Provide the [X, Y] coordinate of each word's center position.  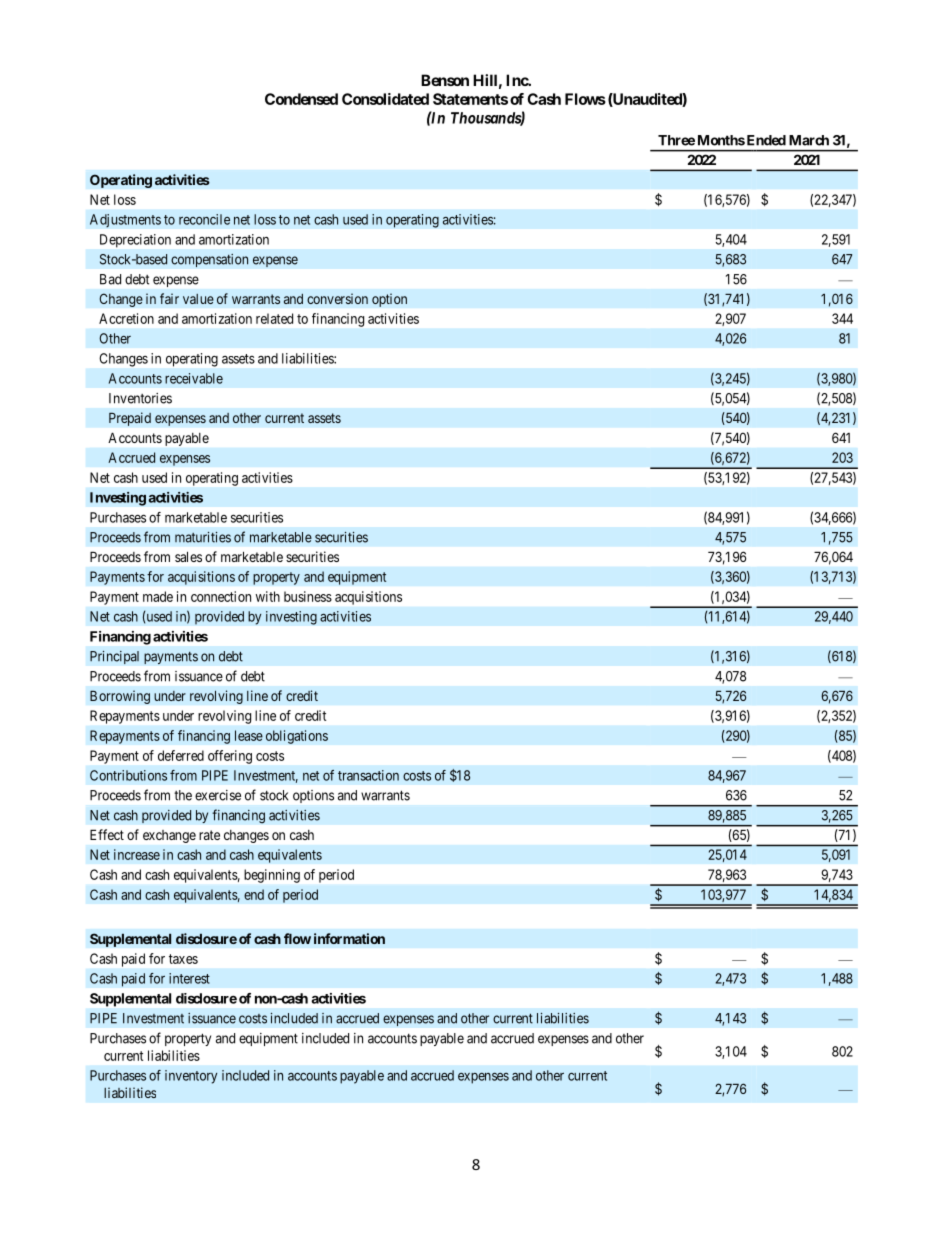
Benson [445, 80]
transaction [368, 775]
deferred [181, 755]
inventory [191, 1077]
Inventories [140, 398]
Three [676, 140]
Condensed [301, 99]
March [809, 140]
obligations [297, 737]
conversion [337, 298]
